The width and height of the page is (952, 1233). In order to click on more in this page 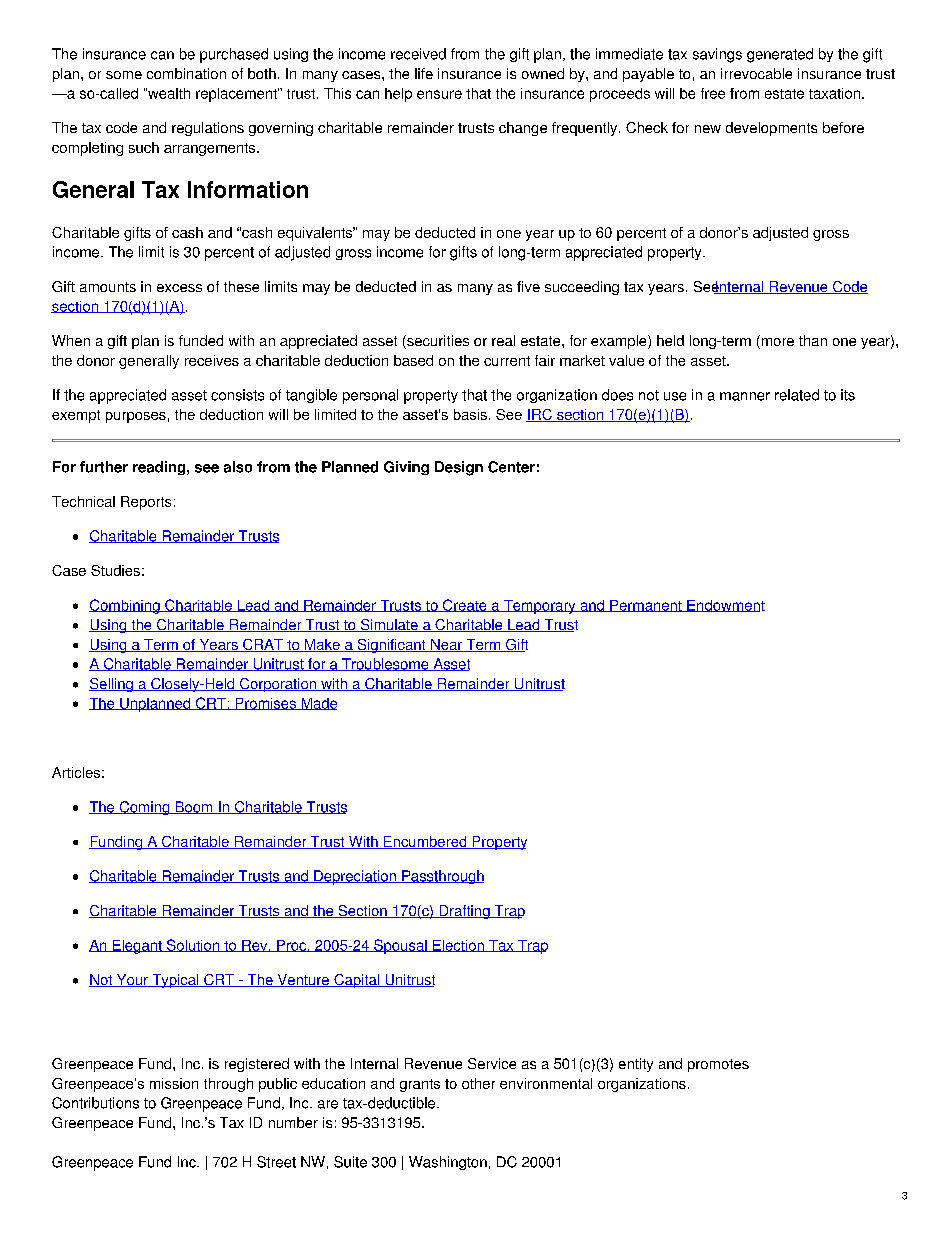, I will do `click(776, 342)`.
